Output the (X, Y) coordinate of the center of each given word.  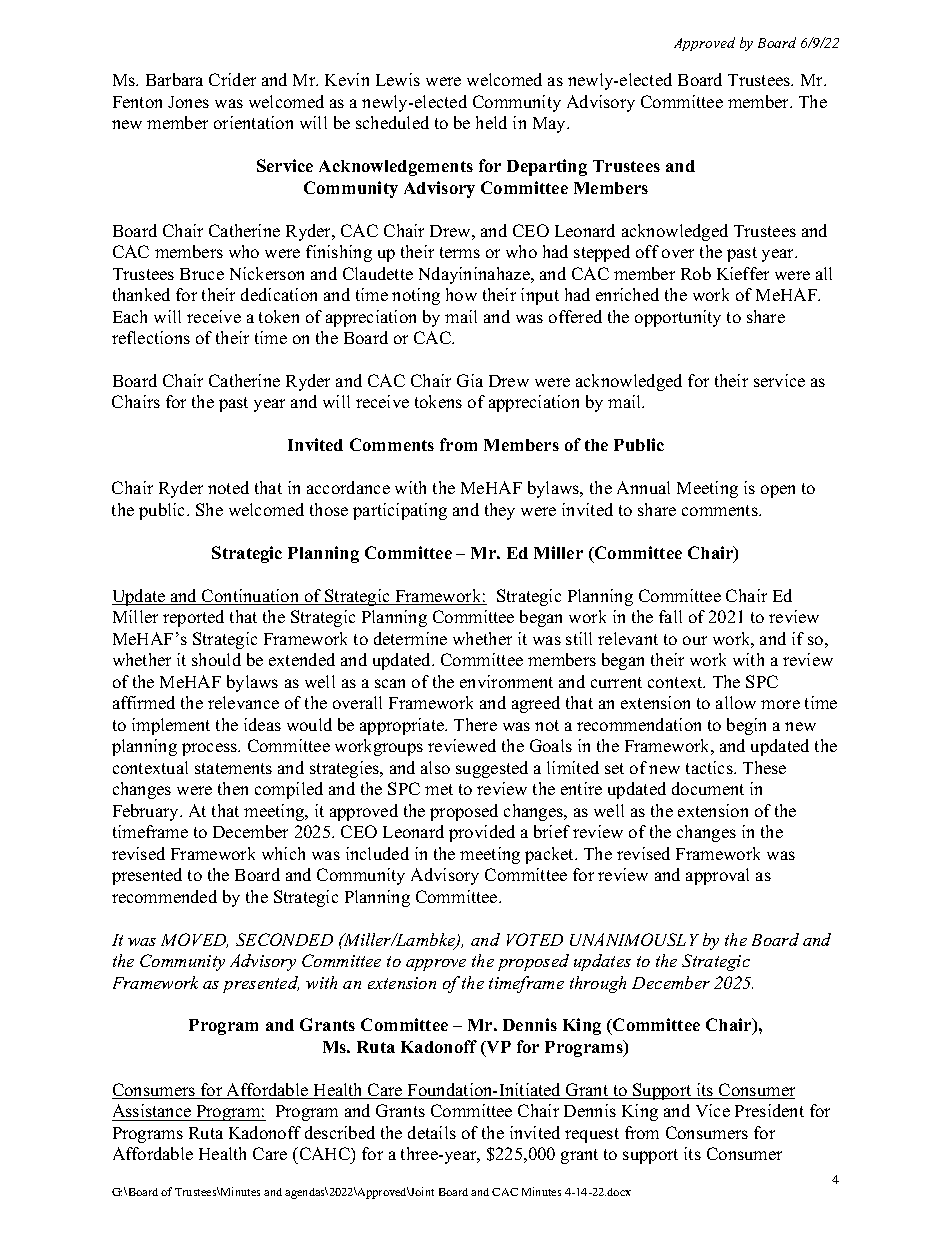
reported (193, 618)
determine (410, 638)
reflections (151, 337)
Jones (188, 102)
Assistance (153, 1112)
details (432, 1132)
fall (670, 616)
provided (482, 833)
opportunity (678, 318)
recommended (164, 896)
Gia (470, 380)
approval (717, 876)
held (491, 122)
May (551, 125)
